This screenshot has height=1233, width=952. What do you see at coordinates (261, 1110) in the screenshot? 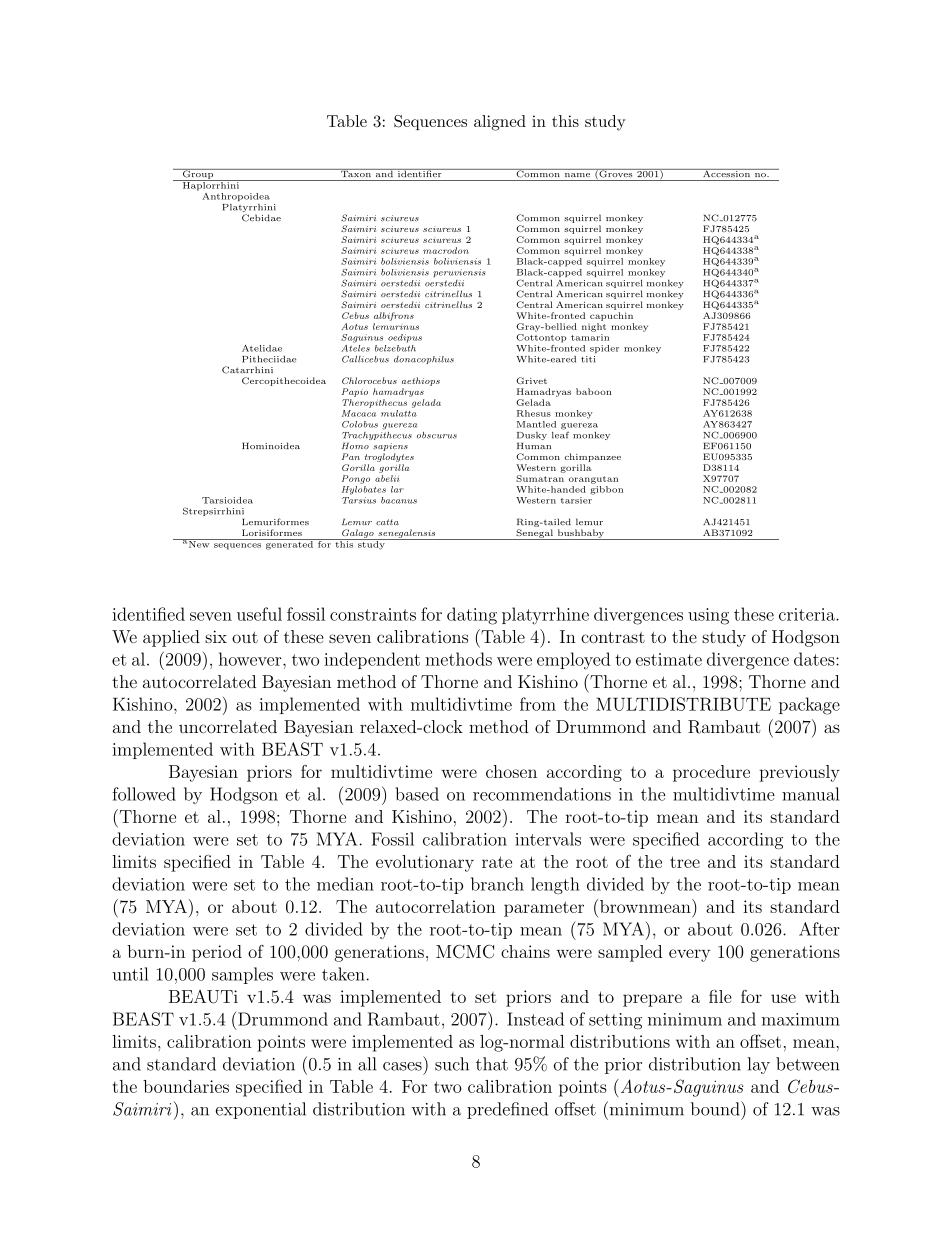
I see `exponential` at bounding box center [261, 1110].
